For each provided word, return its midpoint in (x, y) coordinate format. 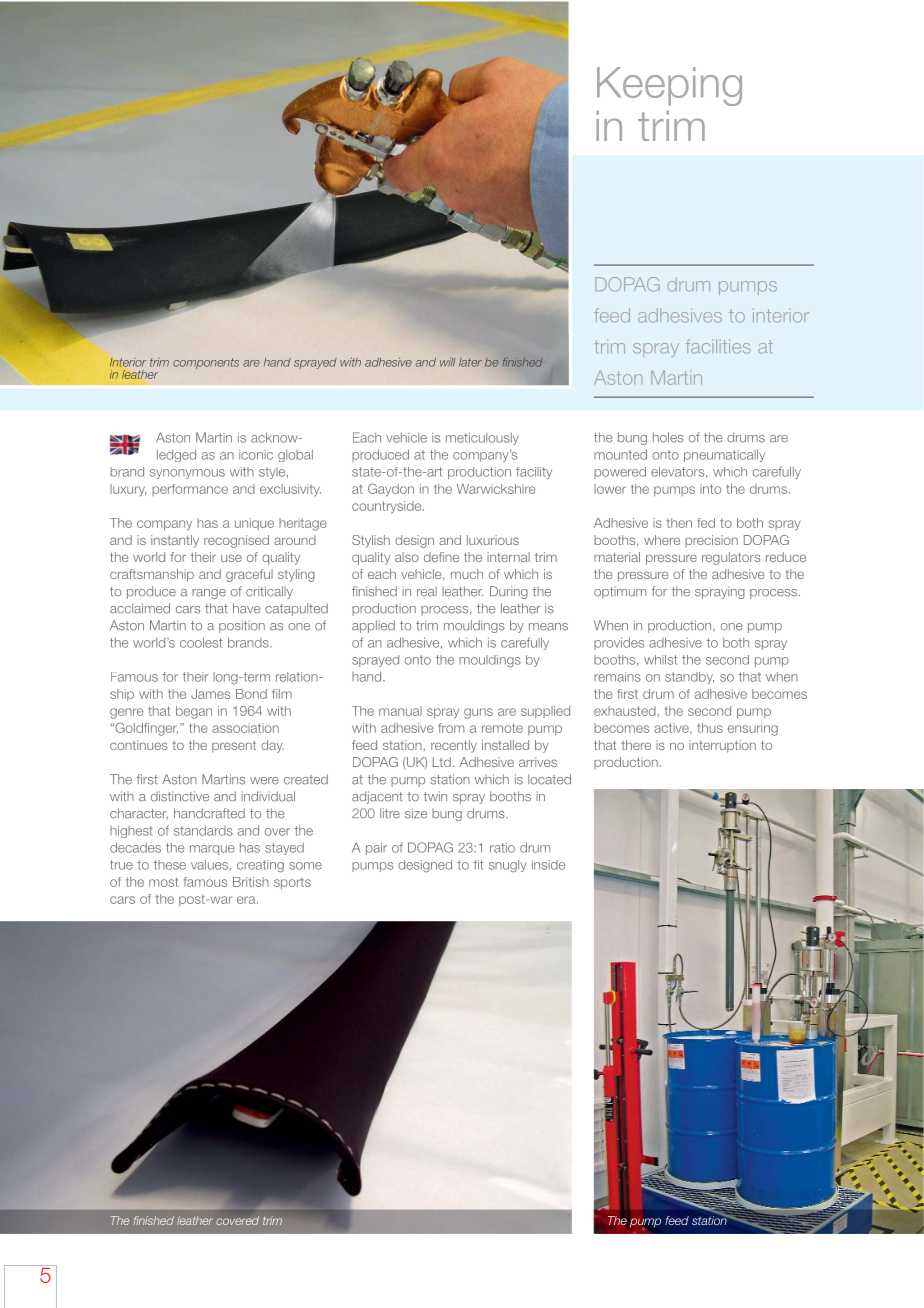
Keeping (669, 86)
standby (689, 678)
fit (478, 865)
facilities (718, 346)
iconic (256, 455)
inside (548, 865)
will (448, 362)
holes (668, 437)
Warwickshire (496, 489)
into (710, 489)
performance (190, 490)
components (206, 363)
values (209, 865)
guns (478, 713)
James (210, 694)
